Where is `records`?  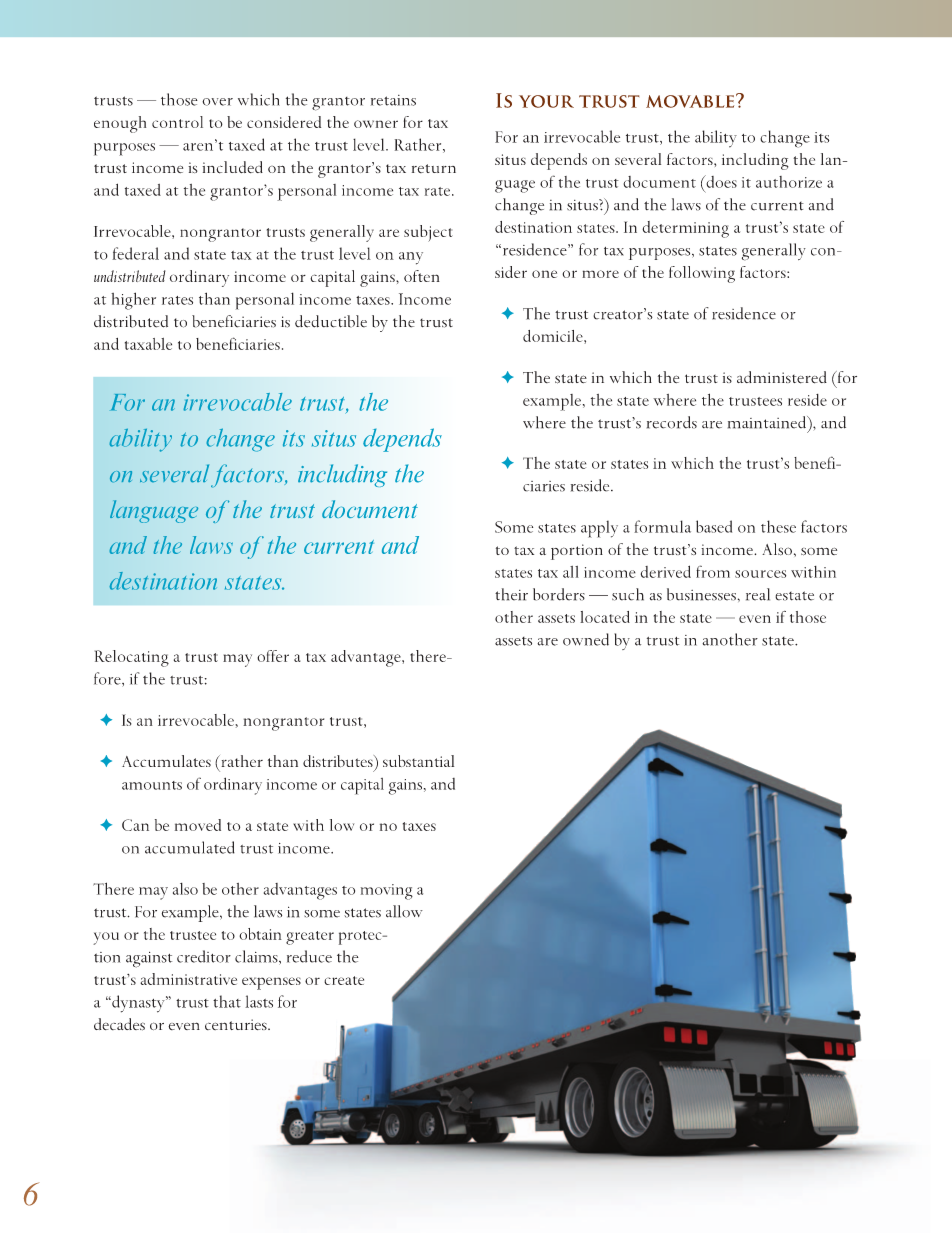 records is located at coordinates (672, 422).
